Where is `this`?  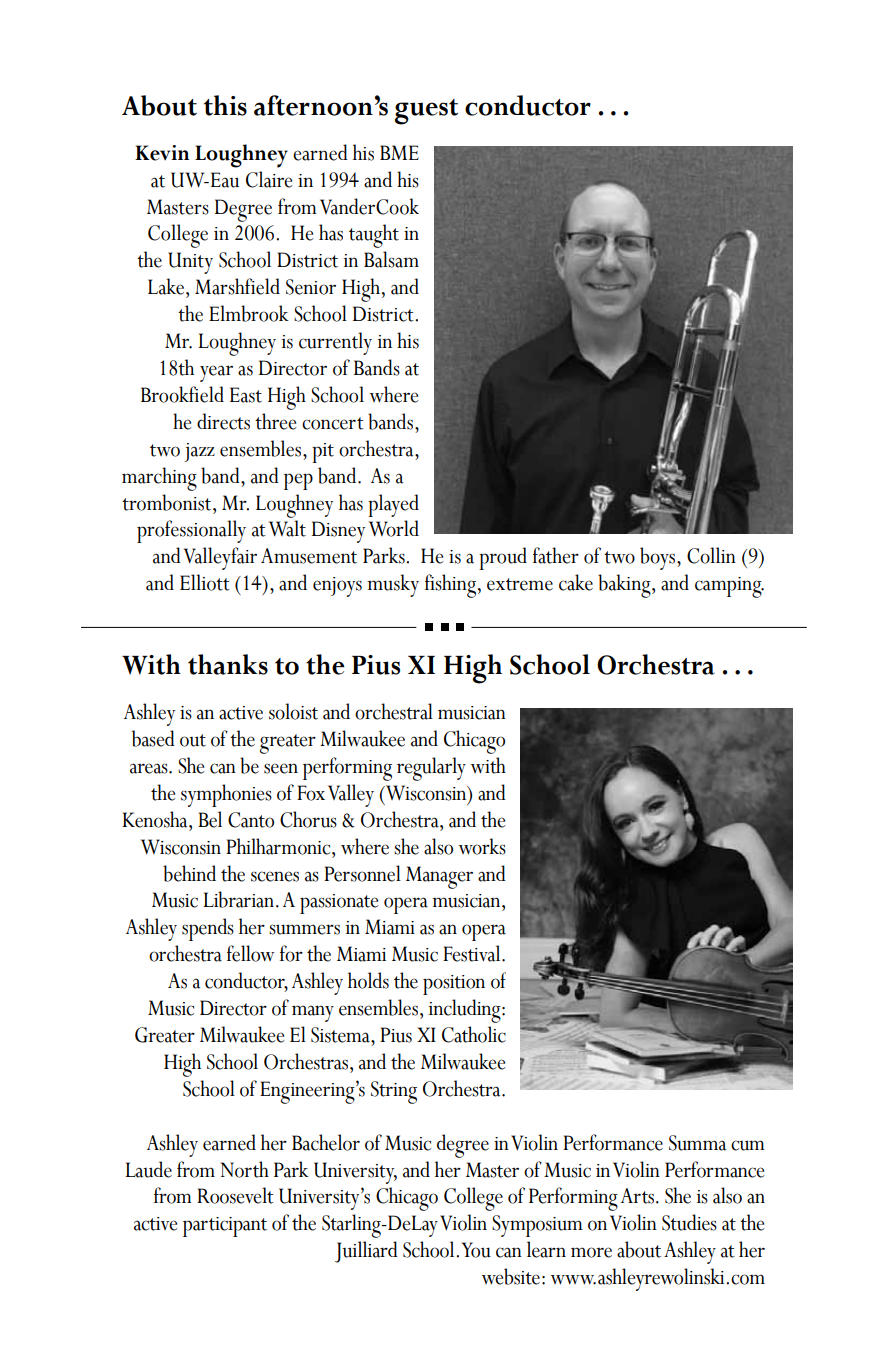
this is located at coordinates (225, 105).
